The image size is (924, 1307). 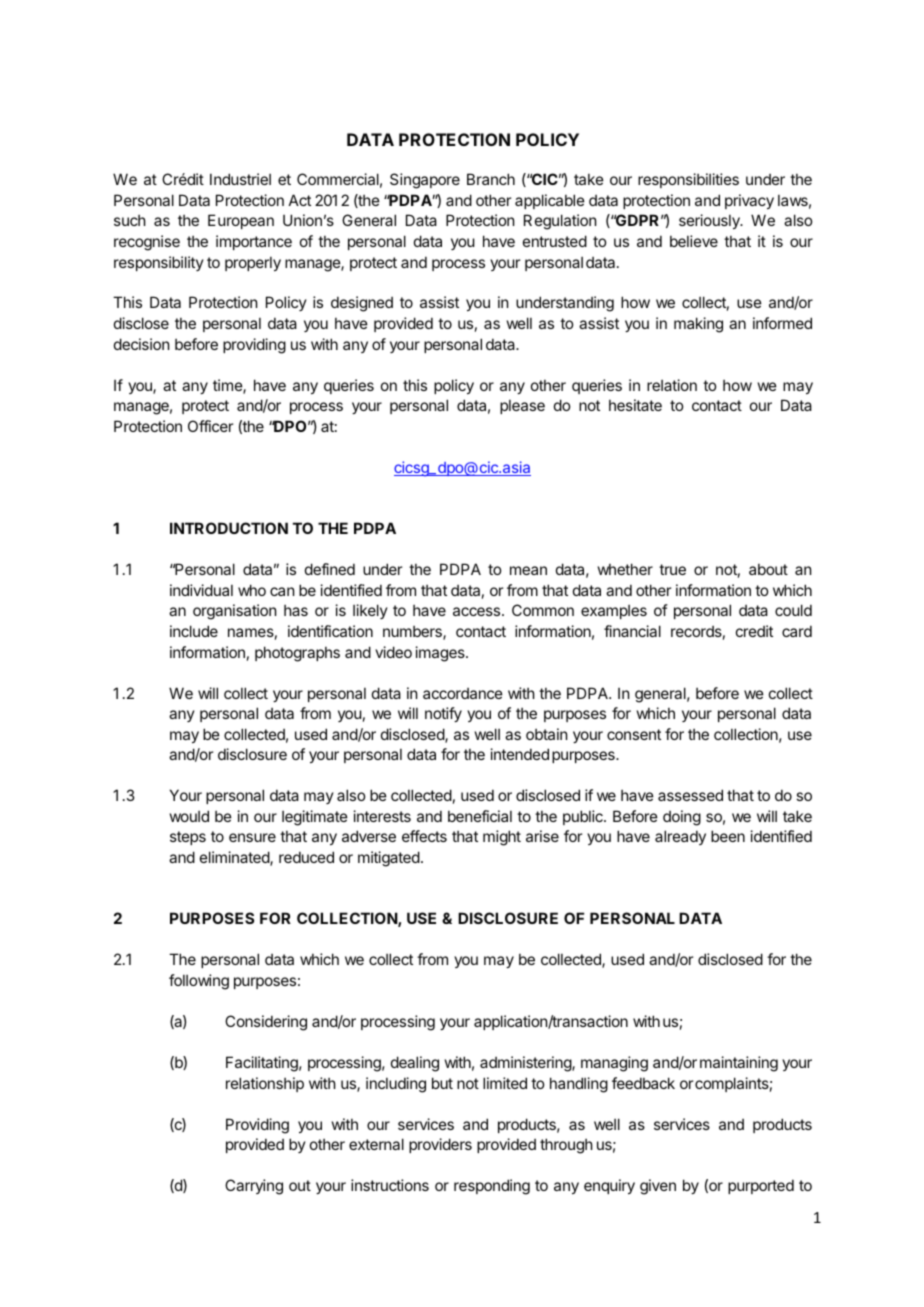 What do you see at coordinates (761, 1186) in the image?
I see `purported` at bounding box center [761, 1186].
